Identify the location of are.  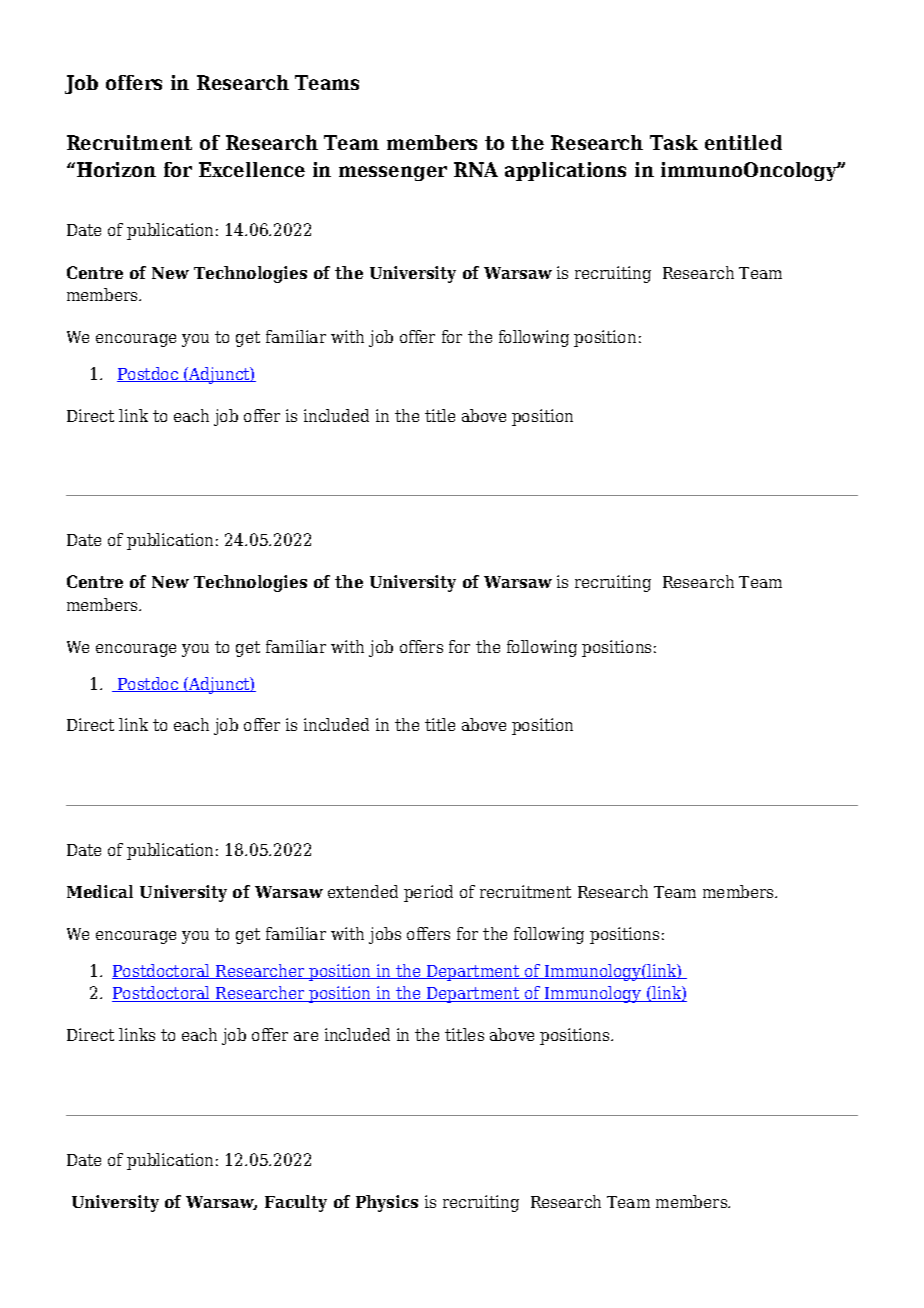
(306, 1036).
